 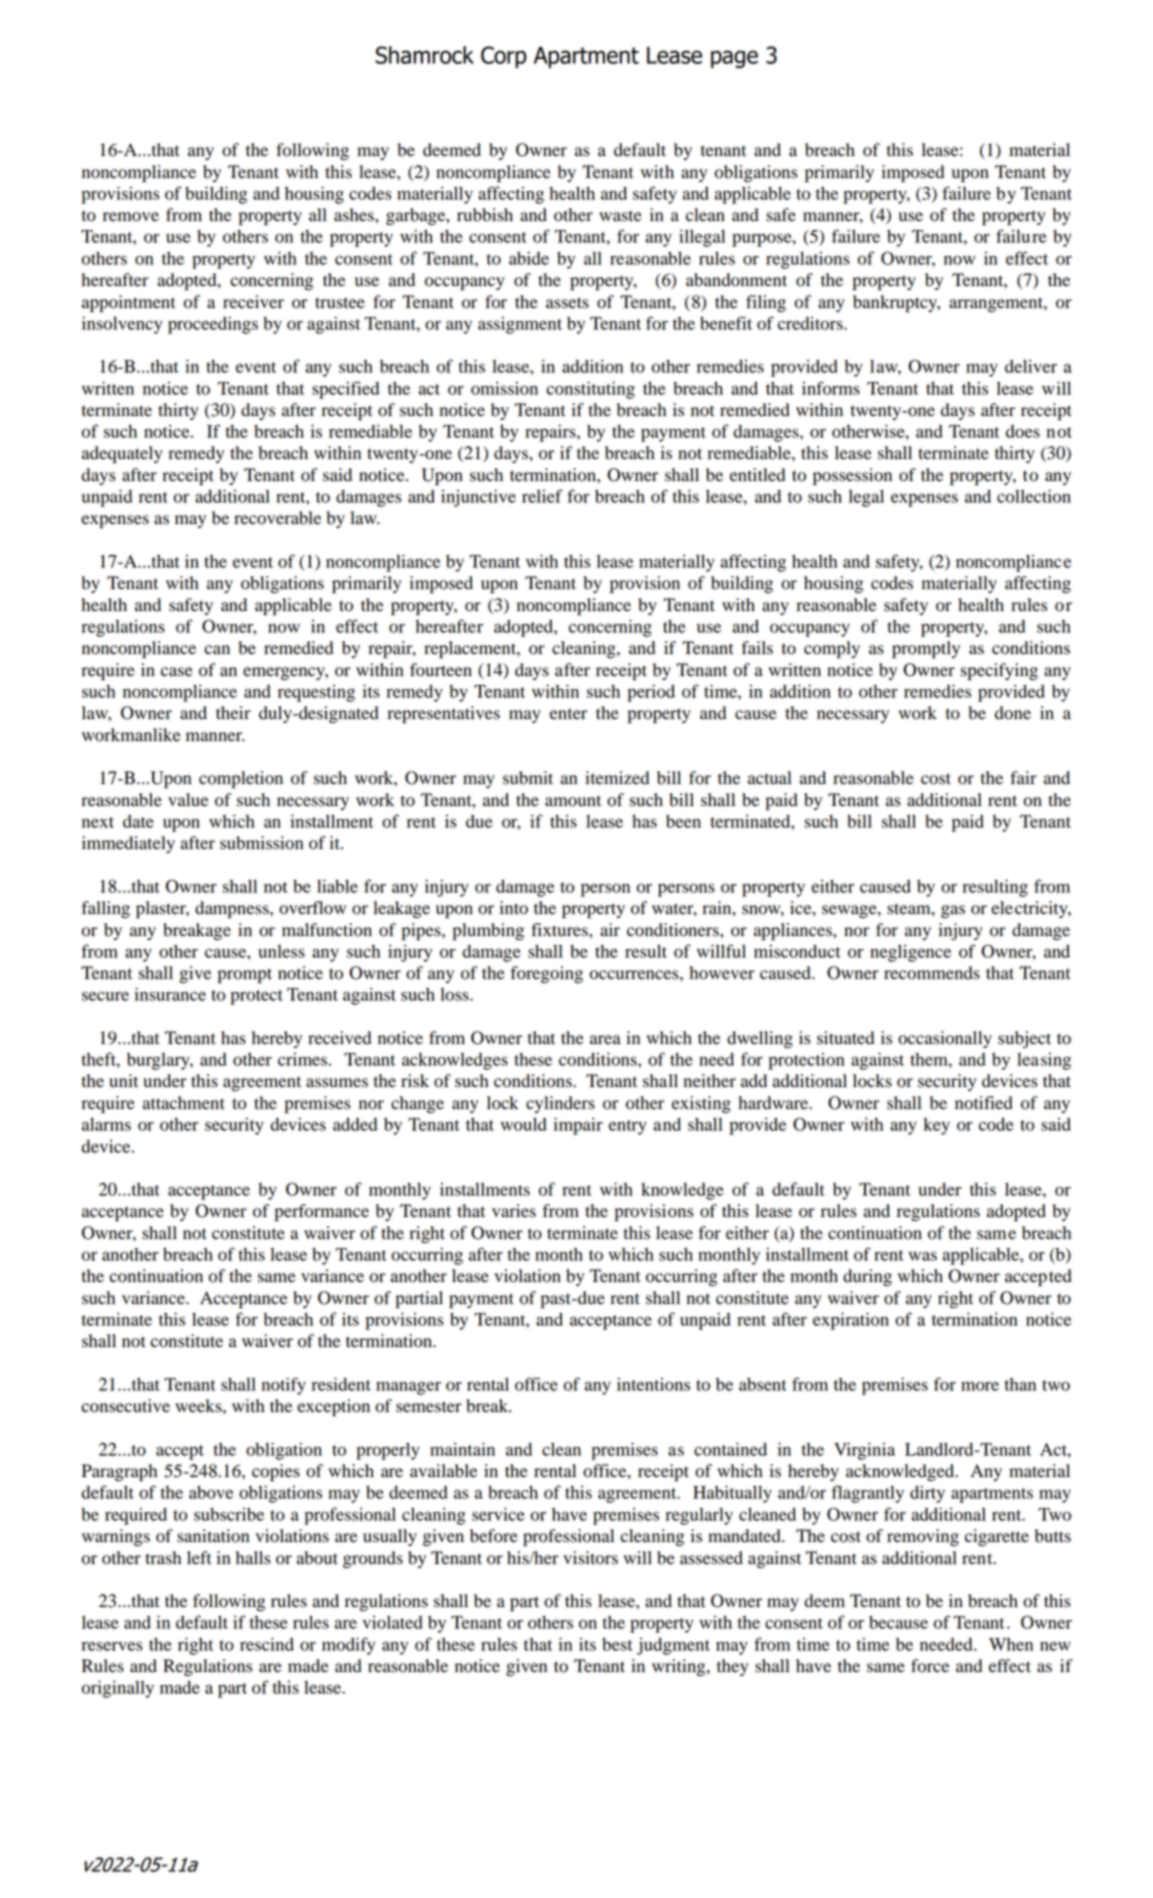 What do you see at coordinates (617, 1644) in the screenshot?
I see `best` at bounding box center [617, 1644].
